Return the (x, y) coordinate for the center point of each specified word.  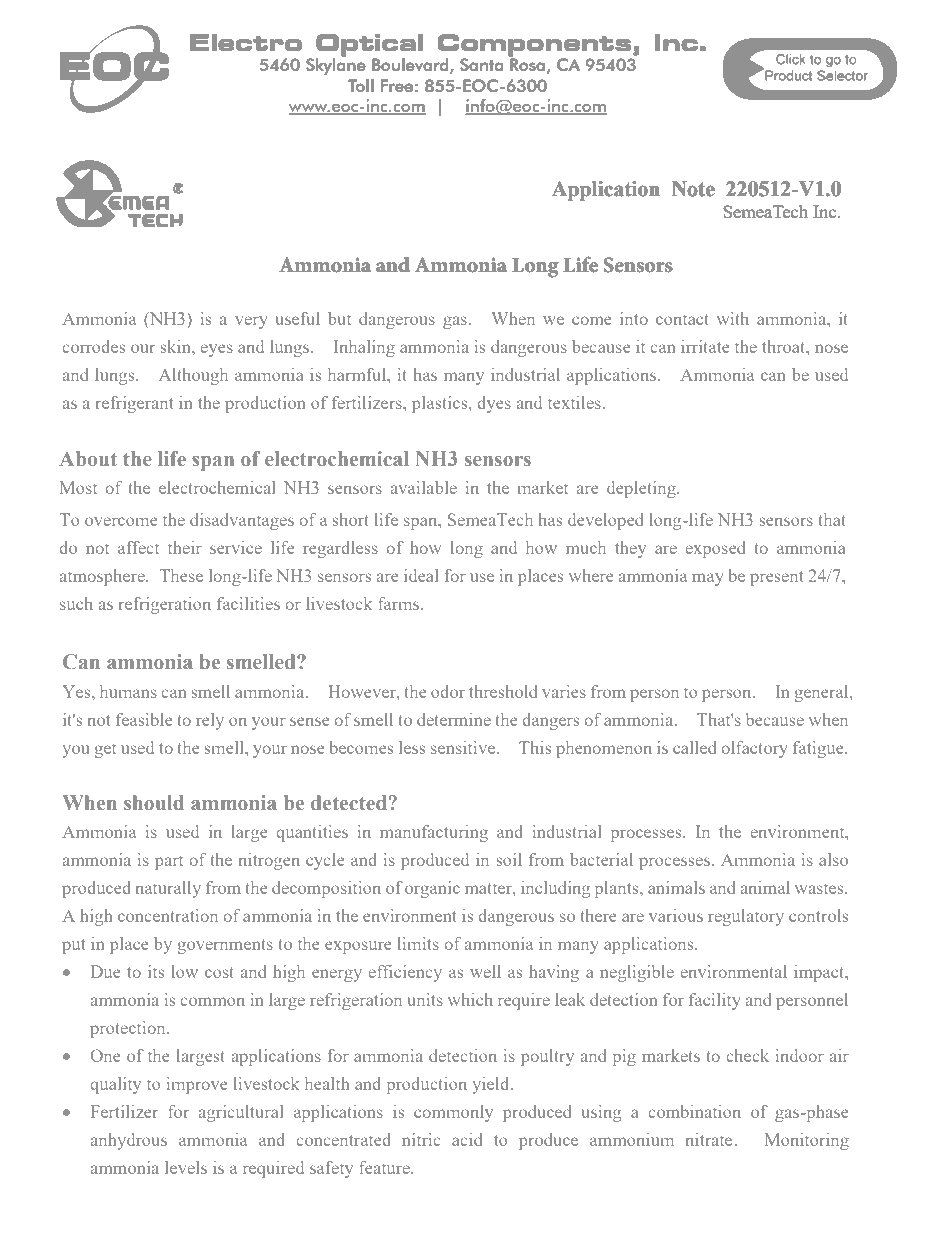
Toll (361, 85)
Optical (369, 45)
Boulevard (411, 66)
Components (536, 45)
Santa (481, 64)
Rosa (527, 64)
